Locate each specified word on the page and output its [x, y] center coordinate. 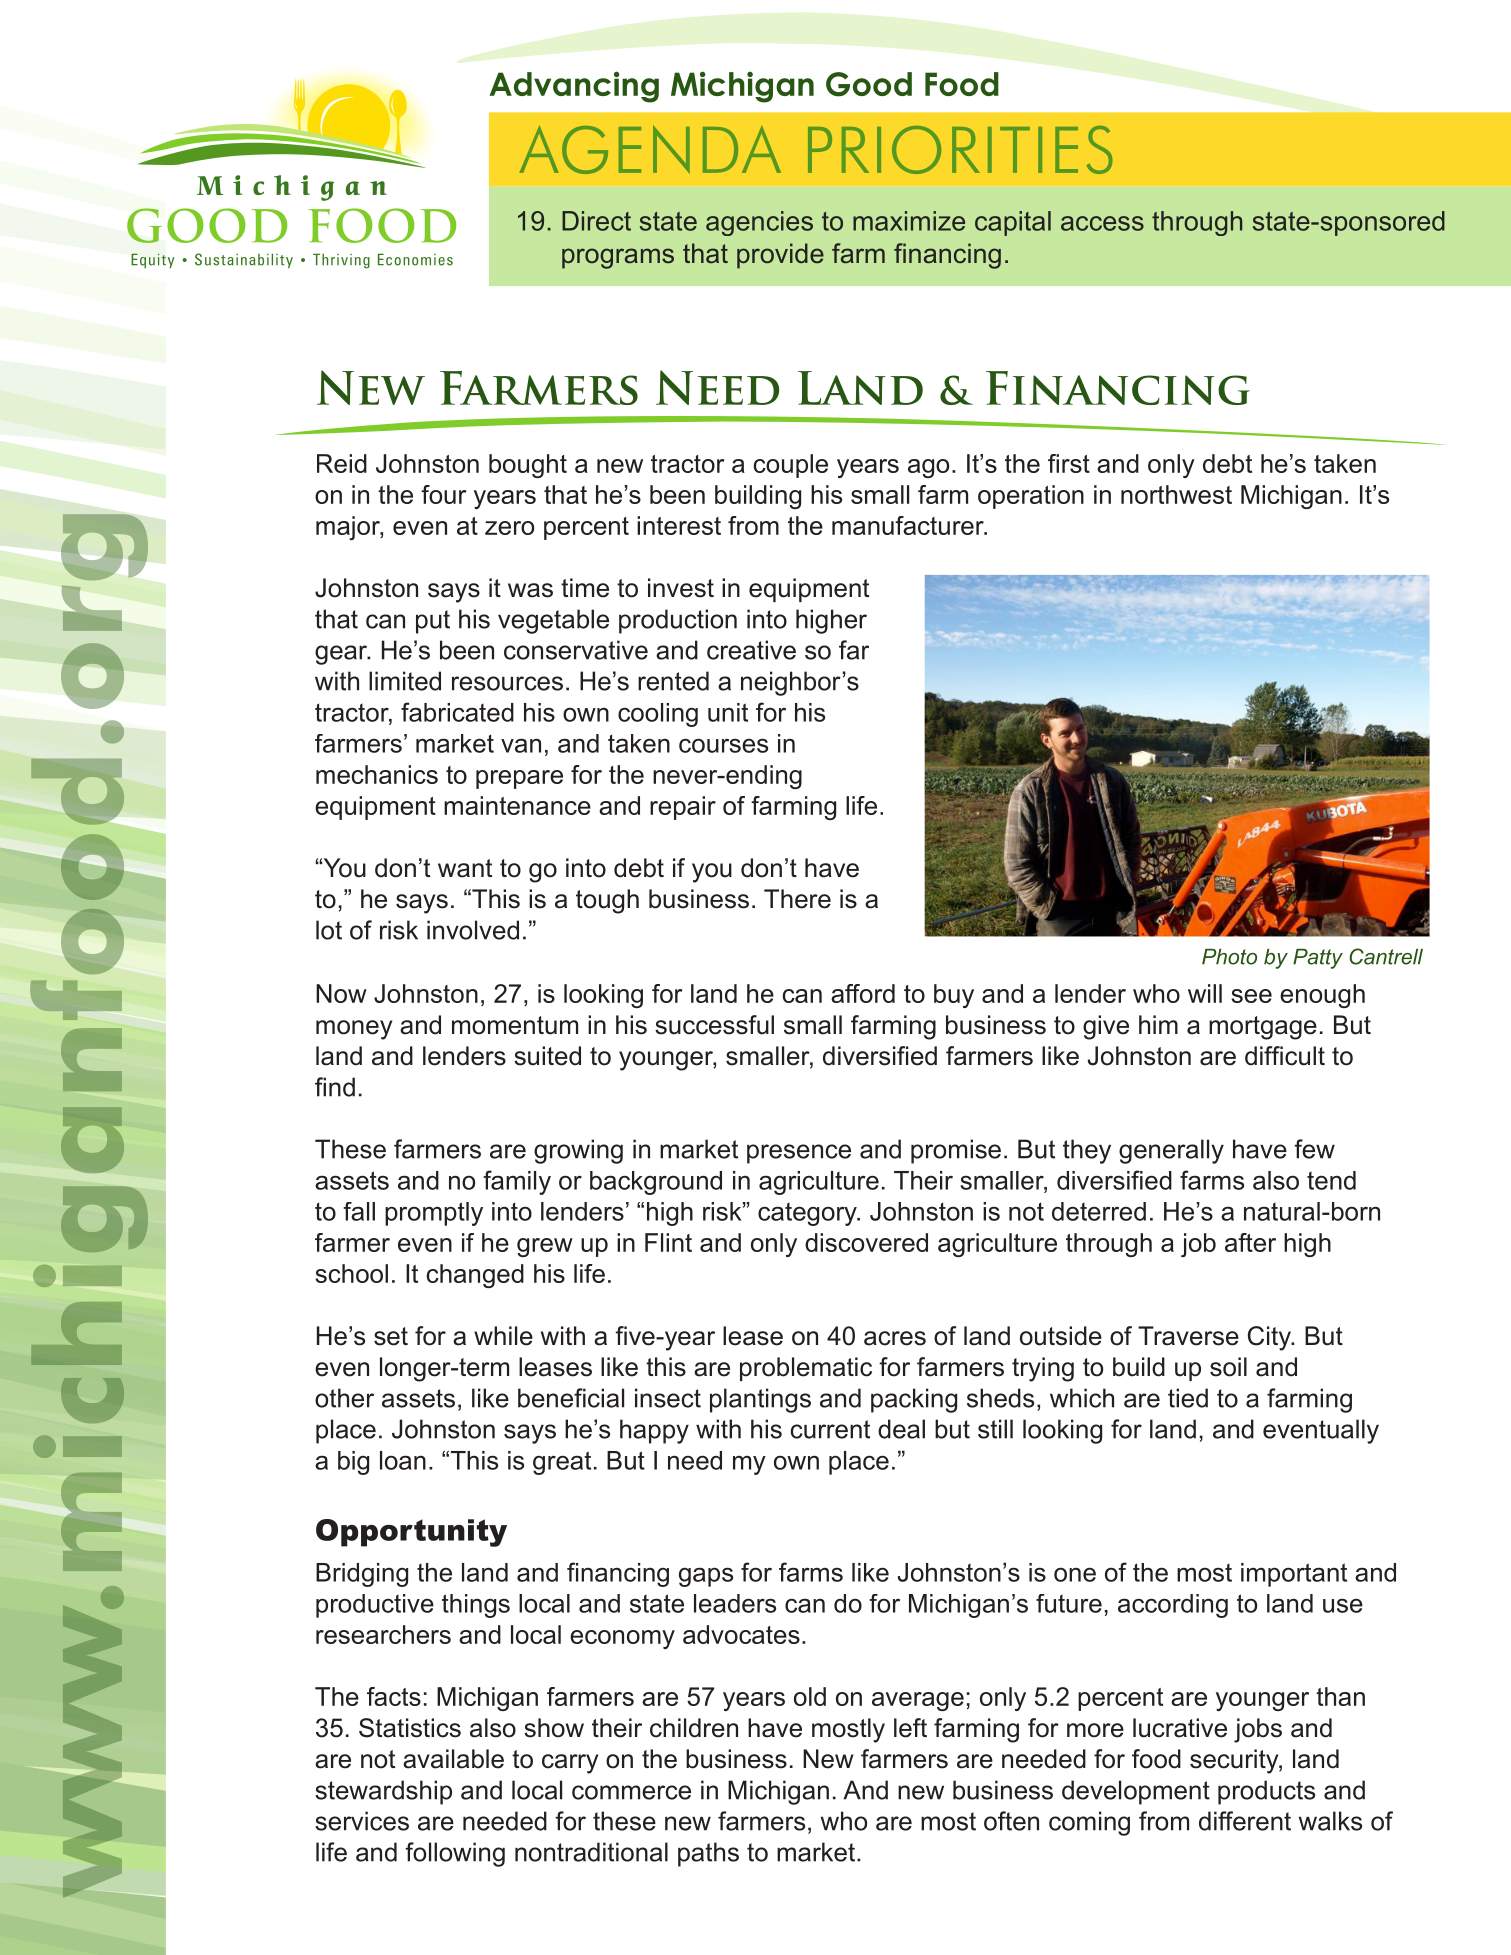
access [1102, 223]
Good [869, 84]
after [1250, 1242]
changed [475, 1276]
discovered [866, 1242]
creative [751, 650]
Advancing [574, 87]
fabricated [457, 712]
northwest [1176, 494]
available [453, 1759]
